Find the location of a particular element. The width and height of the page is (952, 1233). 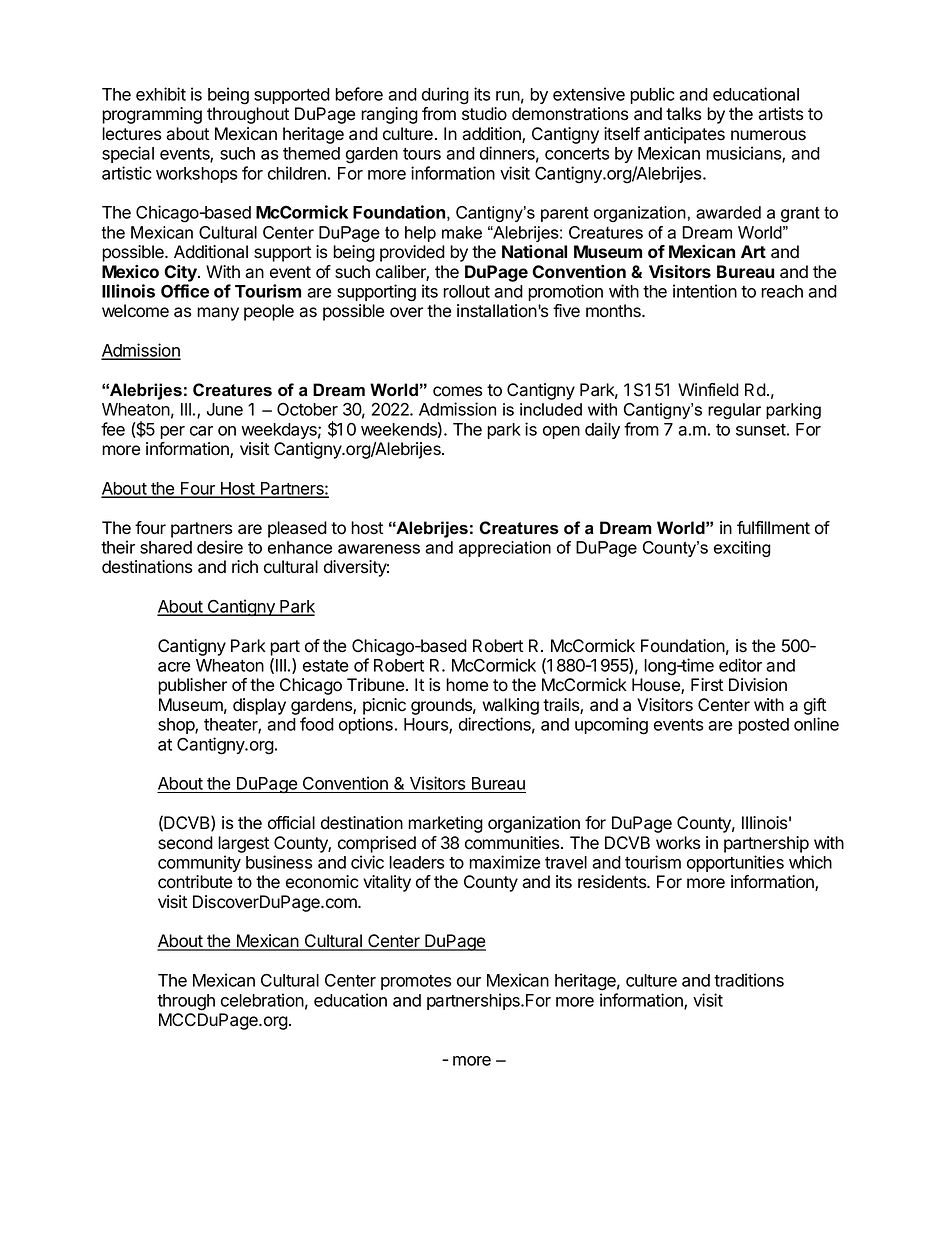

numerous is located at coordinates (768, 135).
